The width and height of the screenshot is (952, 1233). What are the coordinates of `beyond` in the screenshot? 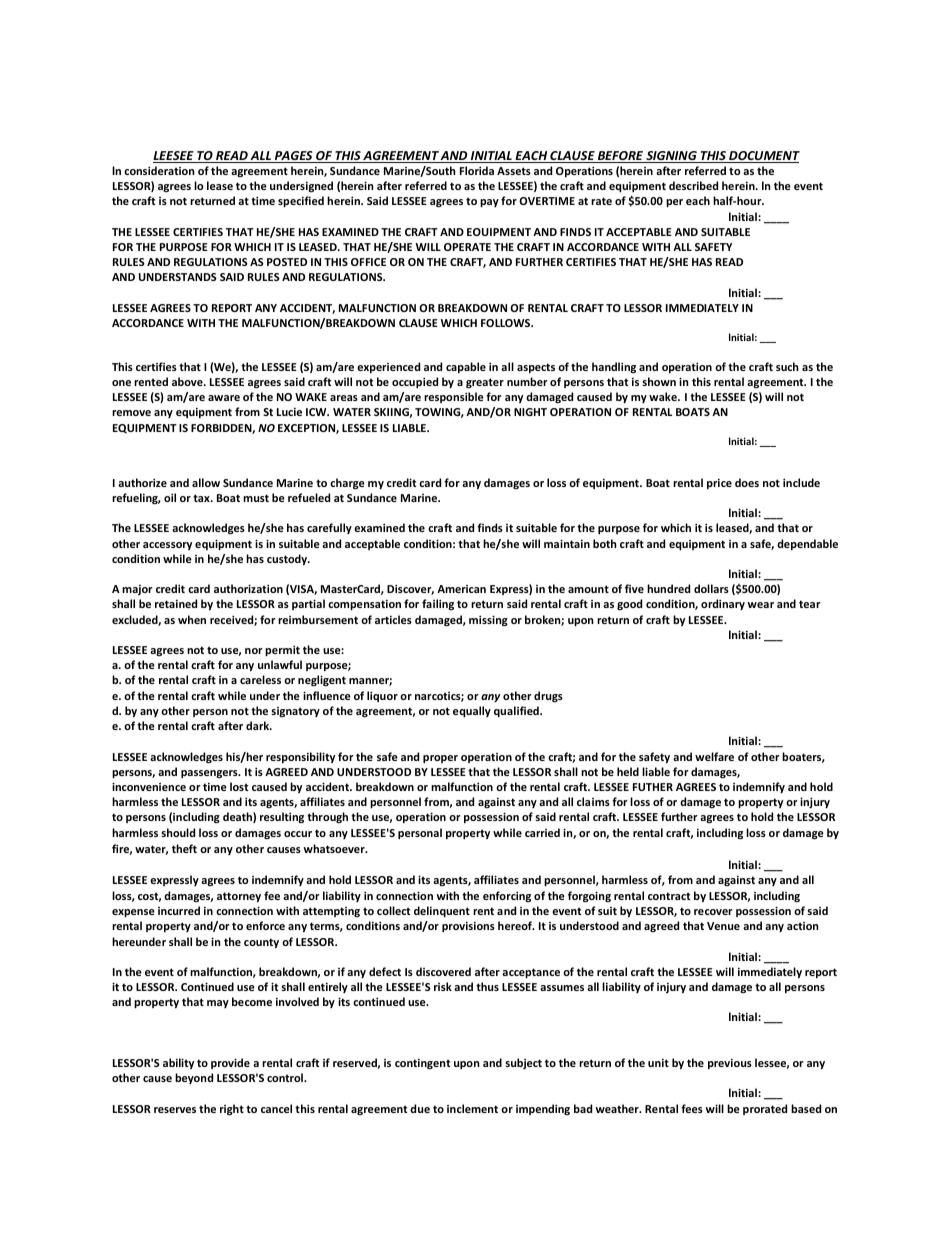 It's located at (194, 1078).
